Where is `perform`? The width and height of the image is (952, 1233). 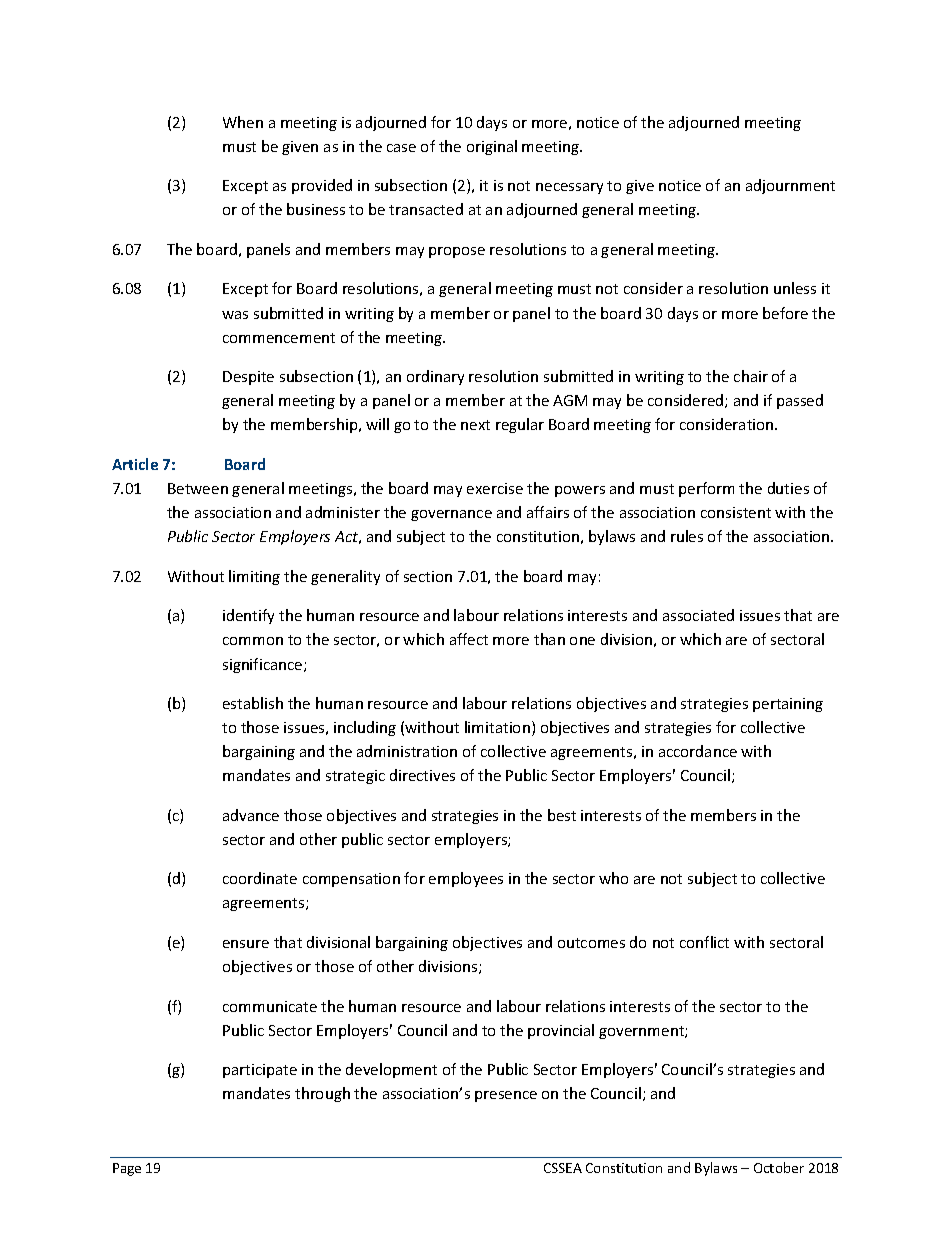
perform is located at coordinates (706, 489).
